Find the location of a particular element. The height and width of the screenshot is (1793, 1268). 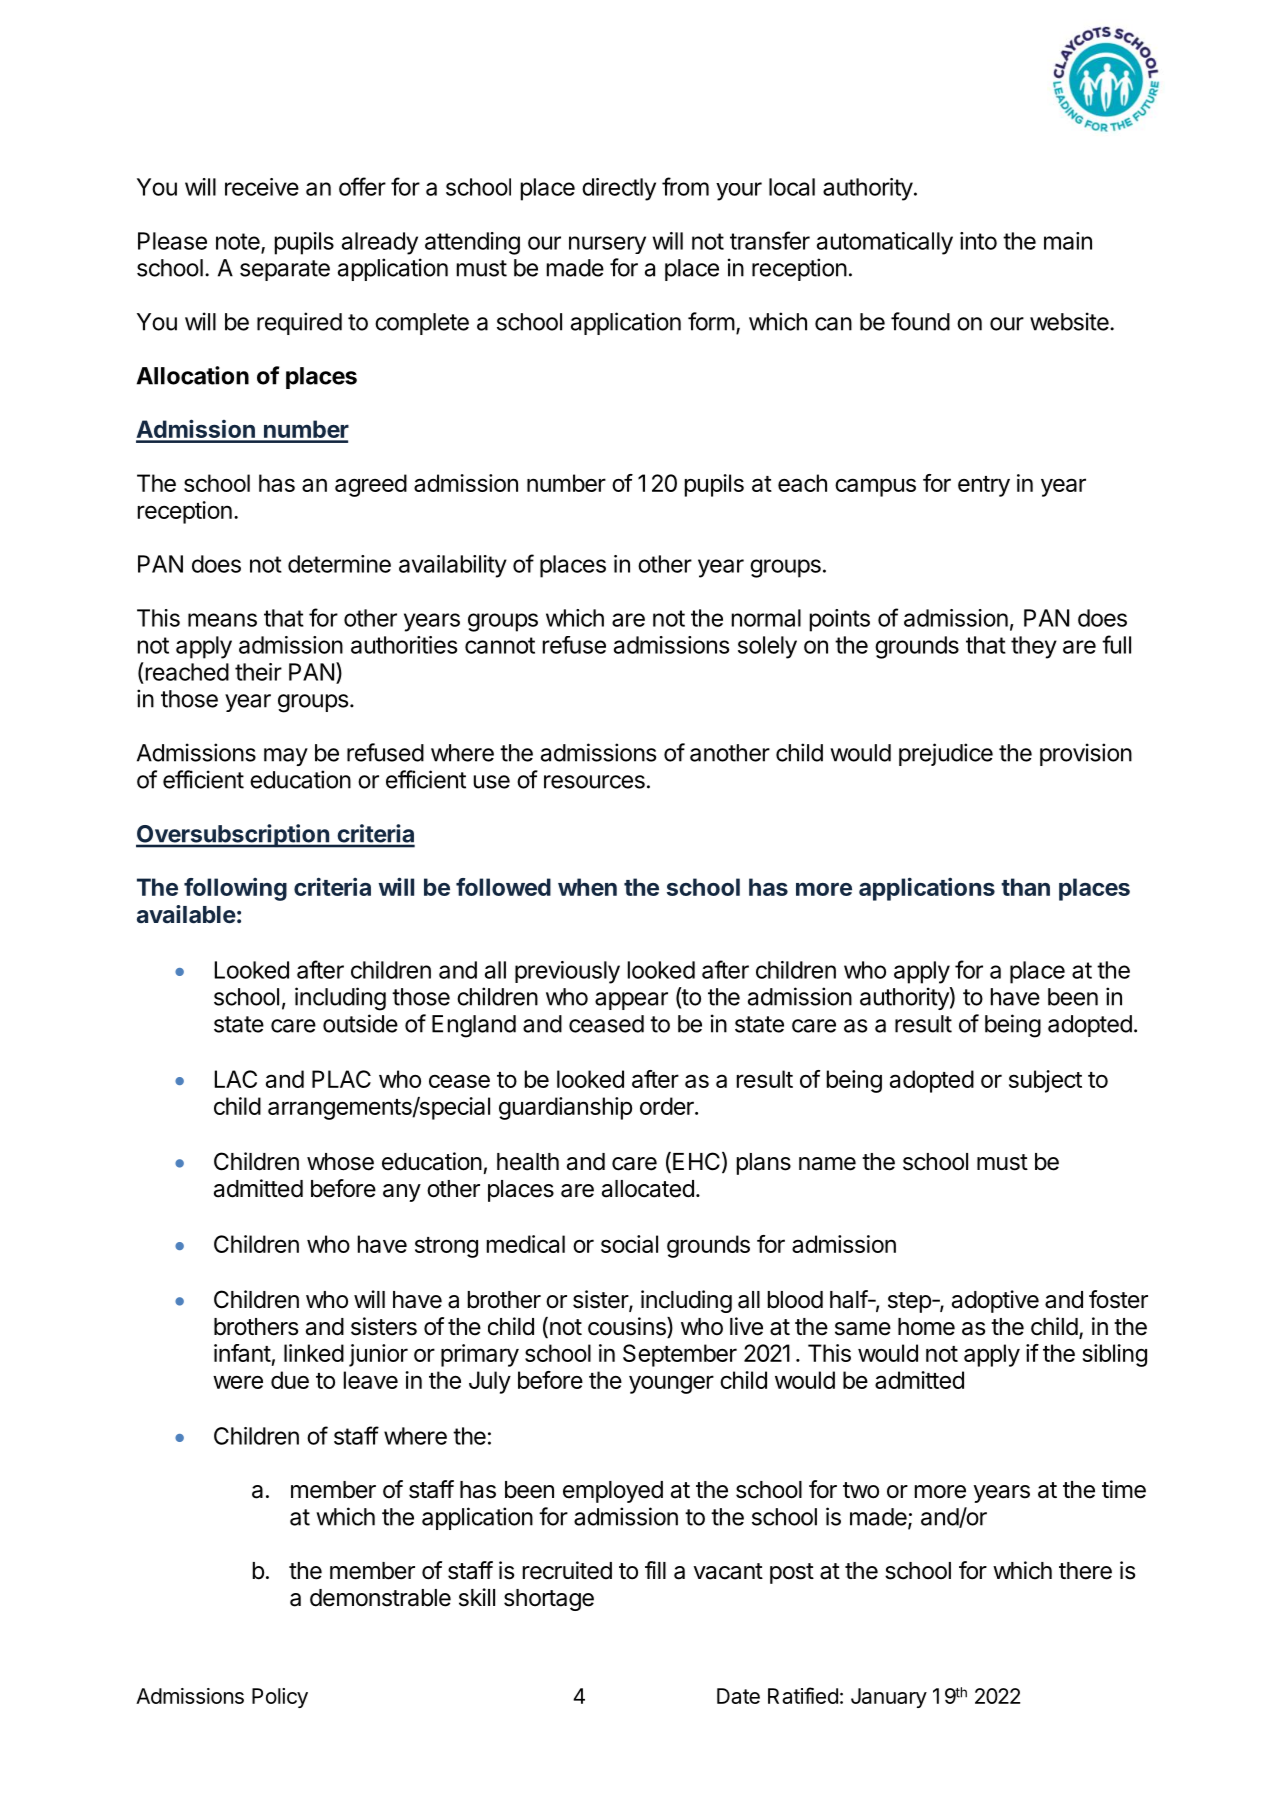

Policy is located at coordinates (280, 1698).
